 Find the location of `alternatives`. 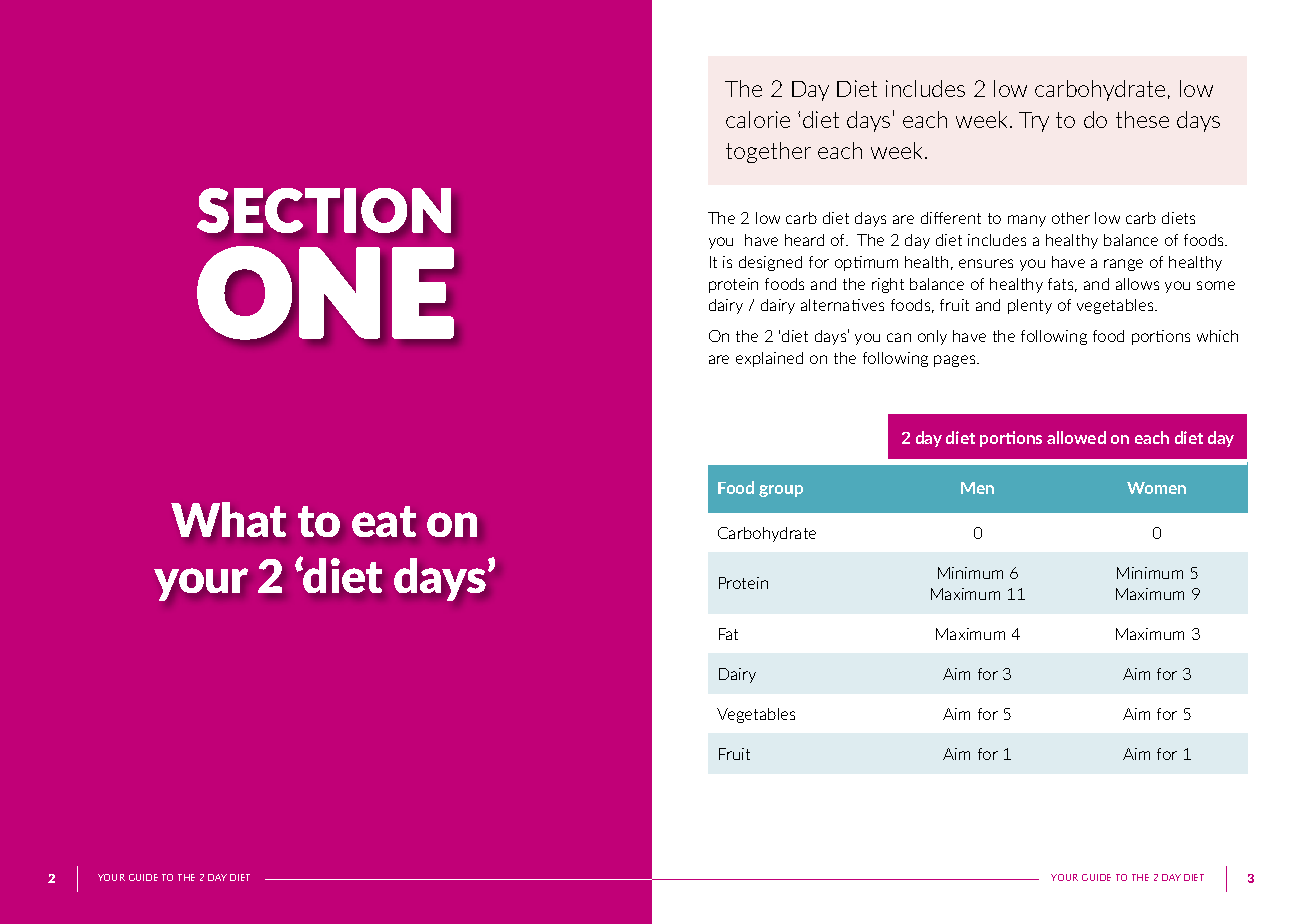

alternatives is located at coordinates (842, 305).
